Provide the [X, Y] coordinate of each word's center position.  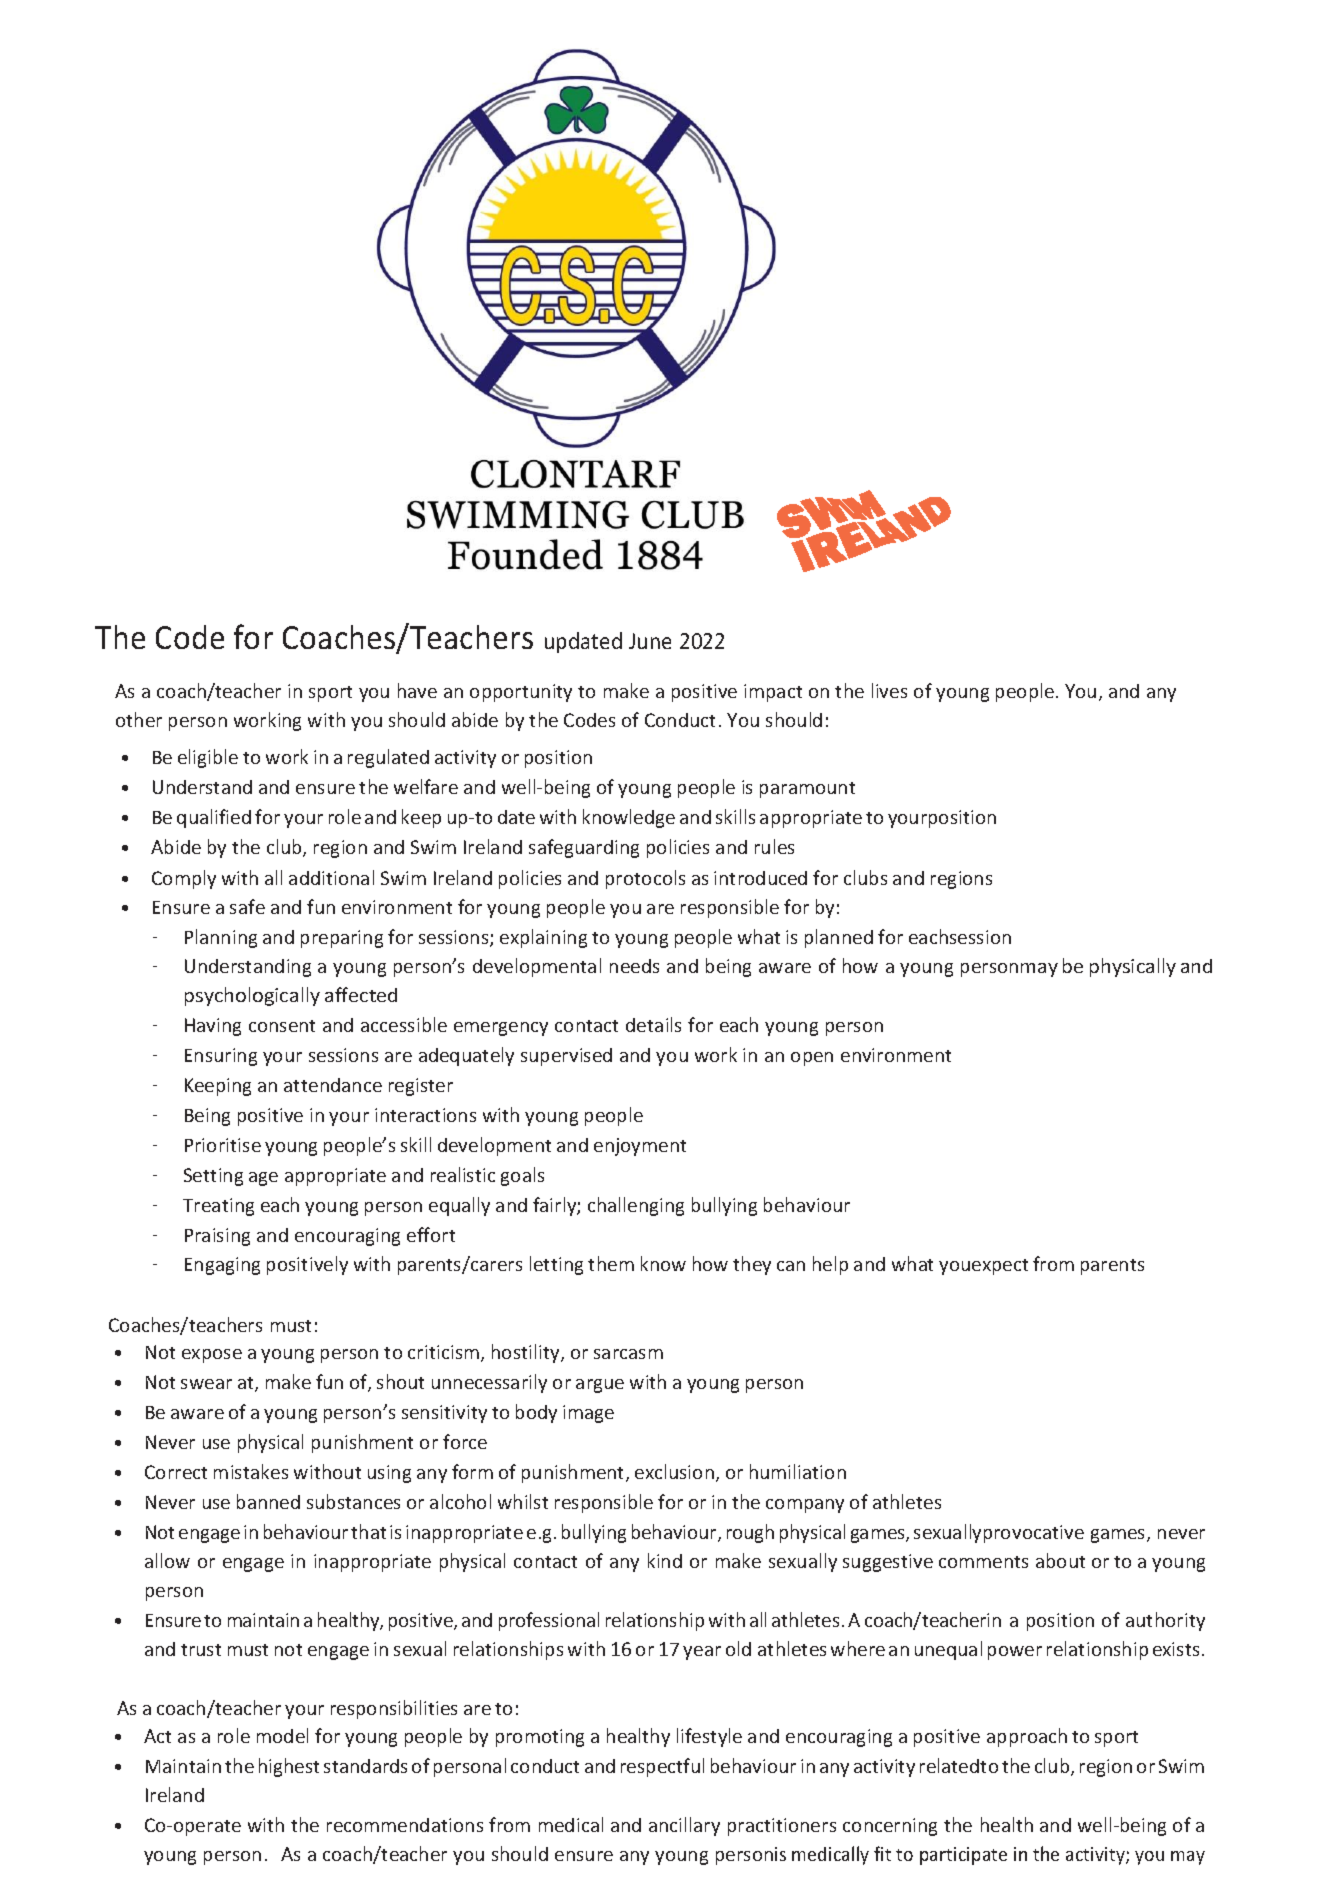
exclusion [674, 1471]
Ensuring [221, 1057]
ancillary [684, 1826]
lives [889, 690]
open [812, 1059]
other [139, 719]
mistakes [251, 1471]
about [1060, 1560]
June [650, 641]
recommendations [405, 1825]
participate [963, 1856]
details [653, 1024]
